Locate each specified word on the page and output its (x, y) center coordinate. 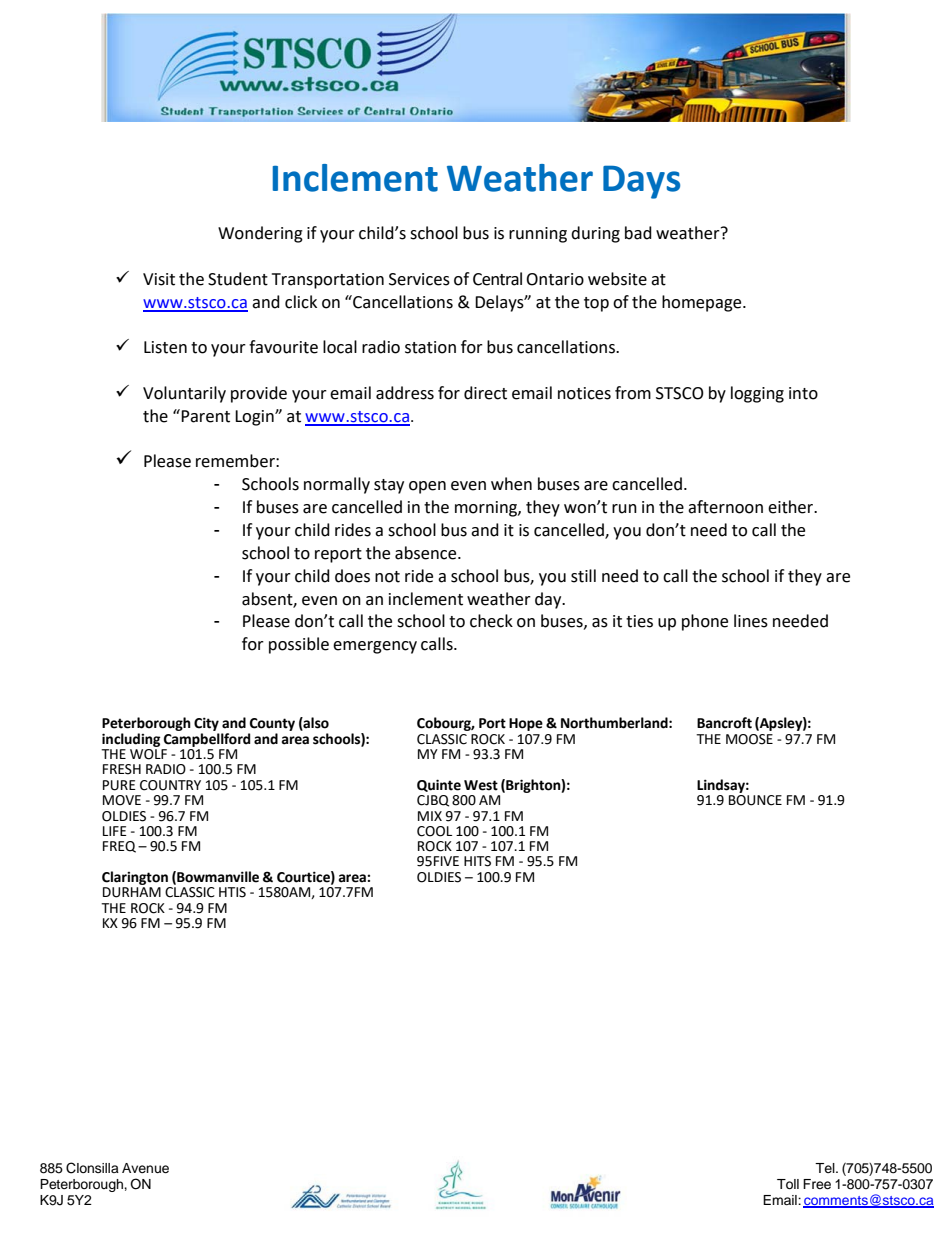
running (538, 235)
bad (638, 233)
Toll (788, 1184)
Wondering (260, 234)
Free (817, 1184)
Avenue (145, 1168)
